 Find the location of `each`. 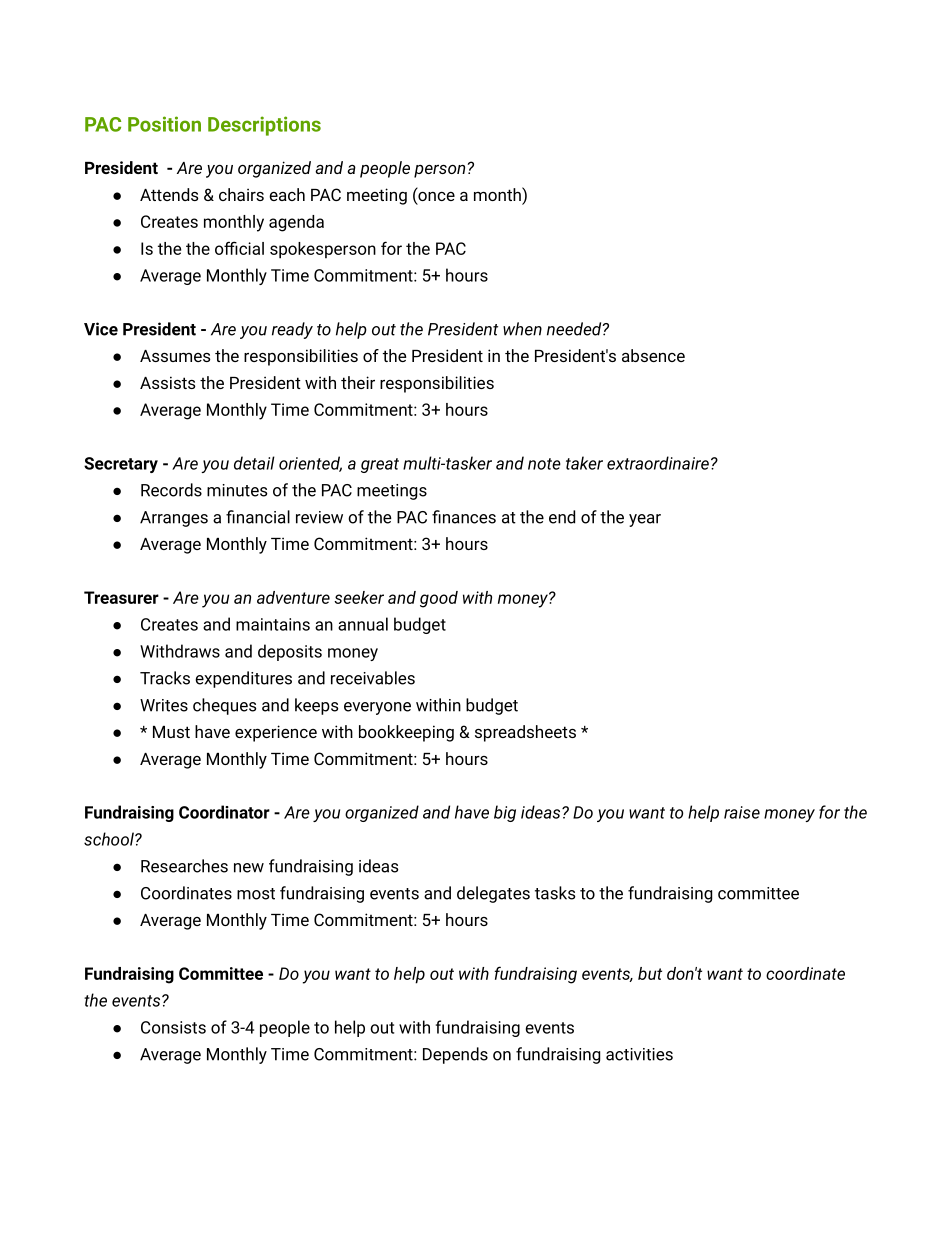

each is located at coordinates (287, 194).
